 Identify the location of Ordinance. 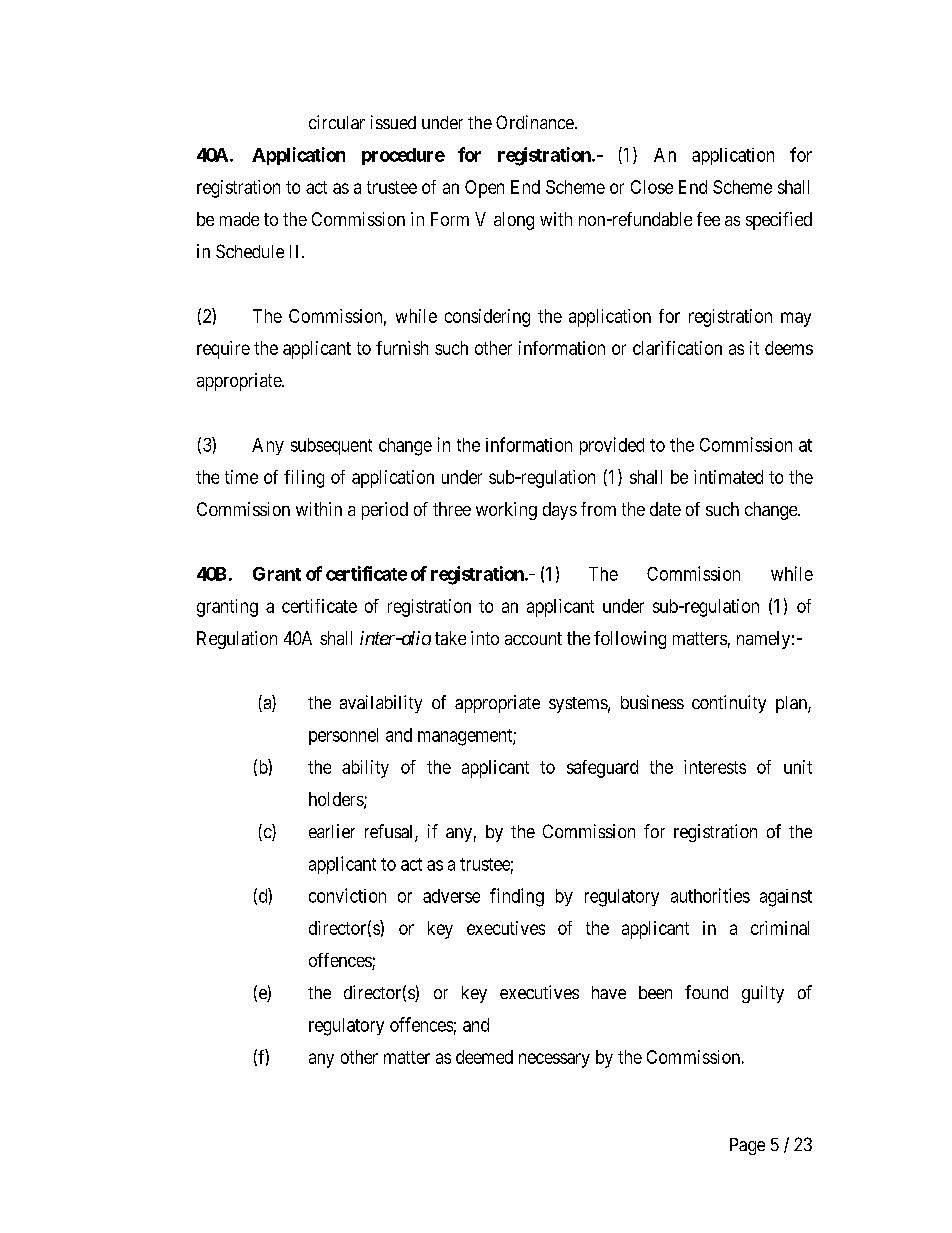
(535, 122).
